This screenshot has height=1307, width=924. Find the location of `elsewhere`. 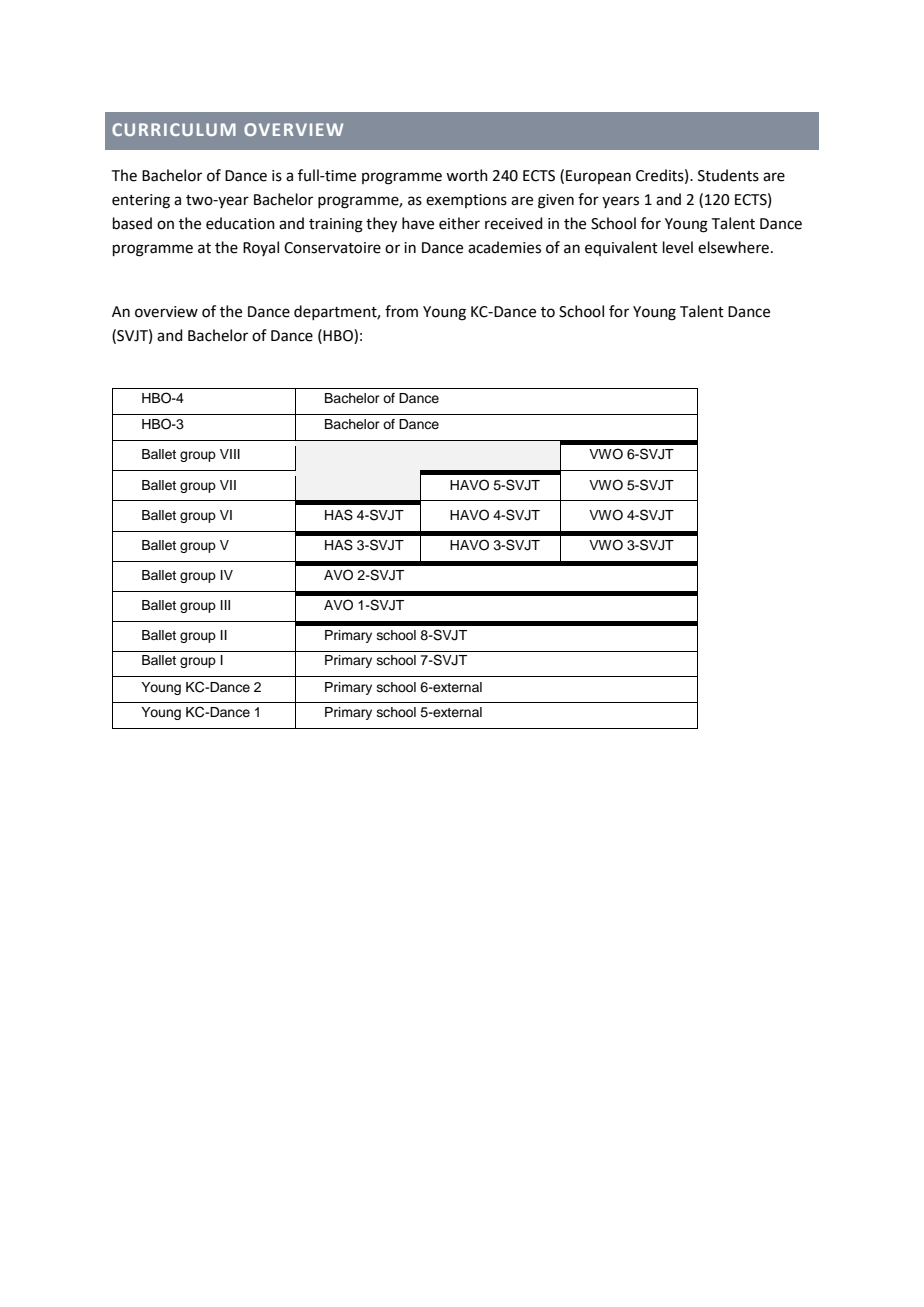

elsewhere is located at coordinates (733, 247).
